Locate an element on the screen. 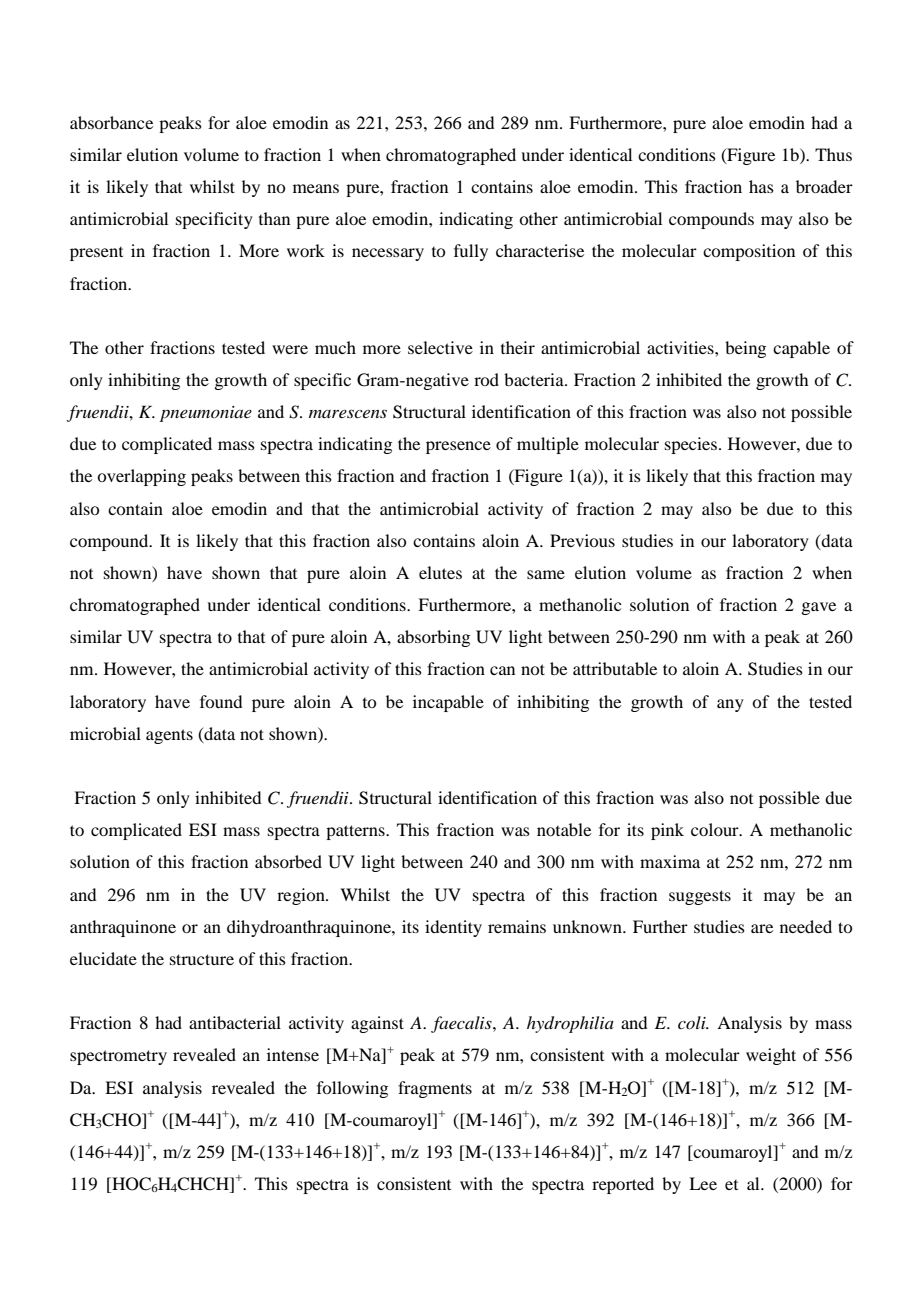 This screenshot has height=1308, width=924. has is located at coordinates (761, 186).
